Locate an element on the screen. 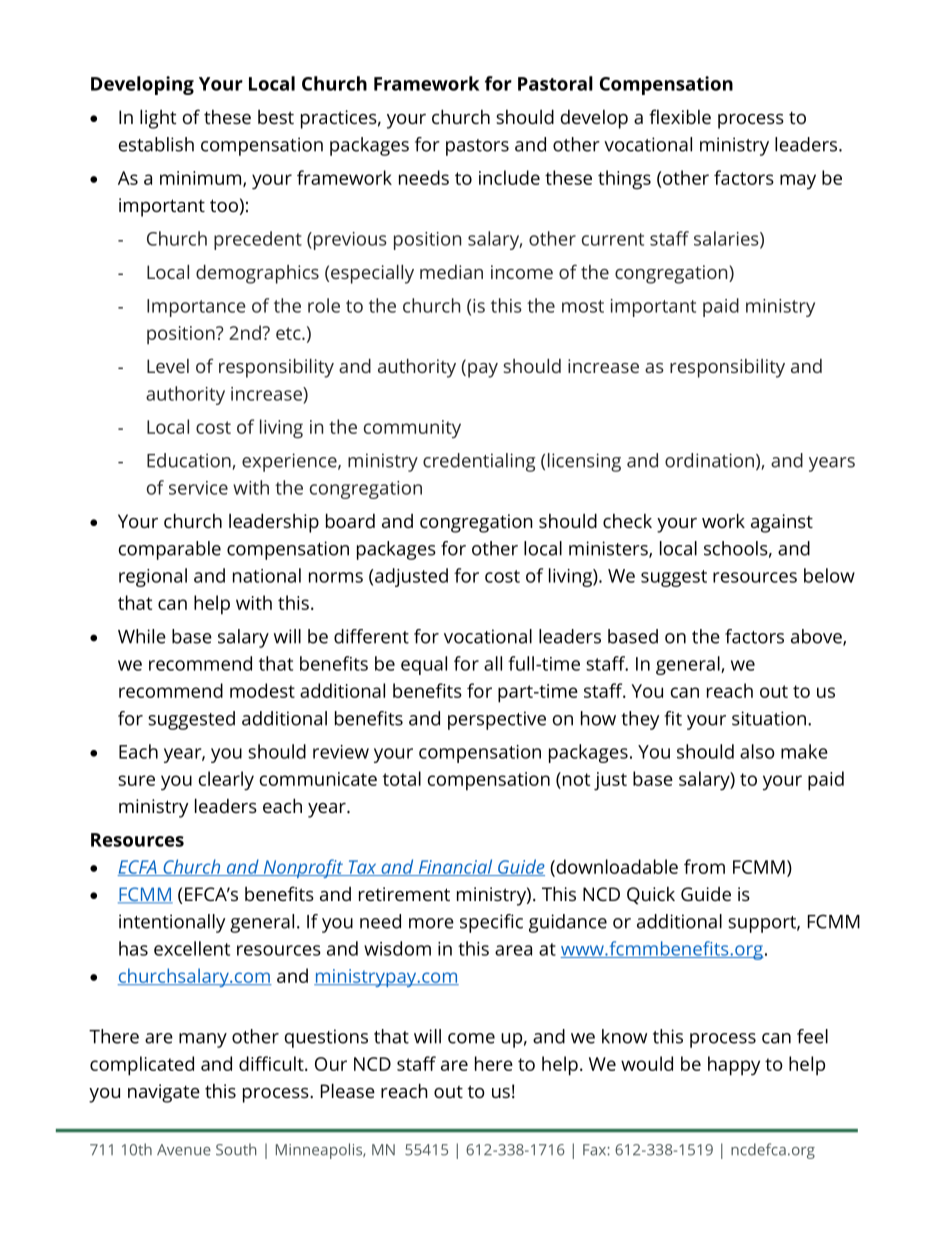  South is located at coordinates (236, 1149).
